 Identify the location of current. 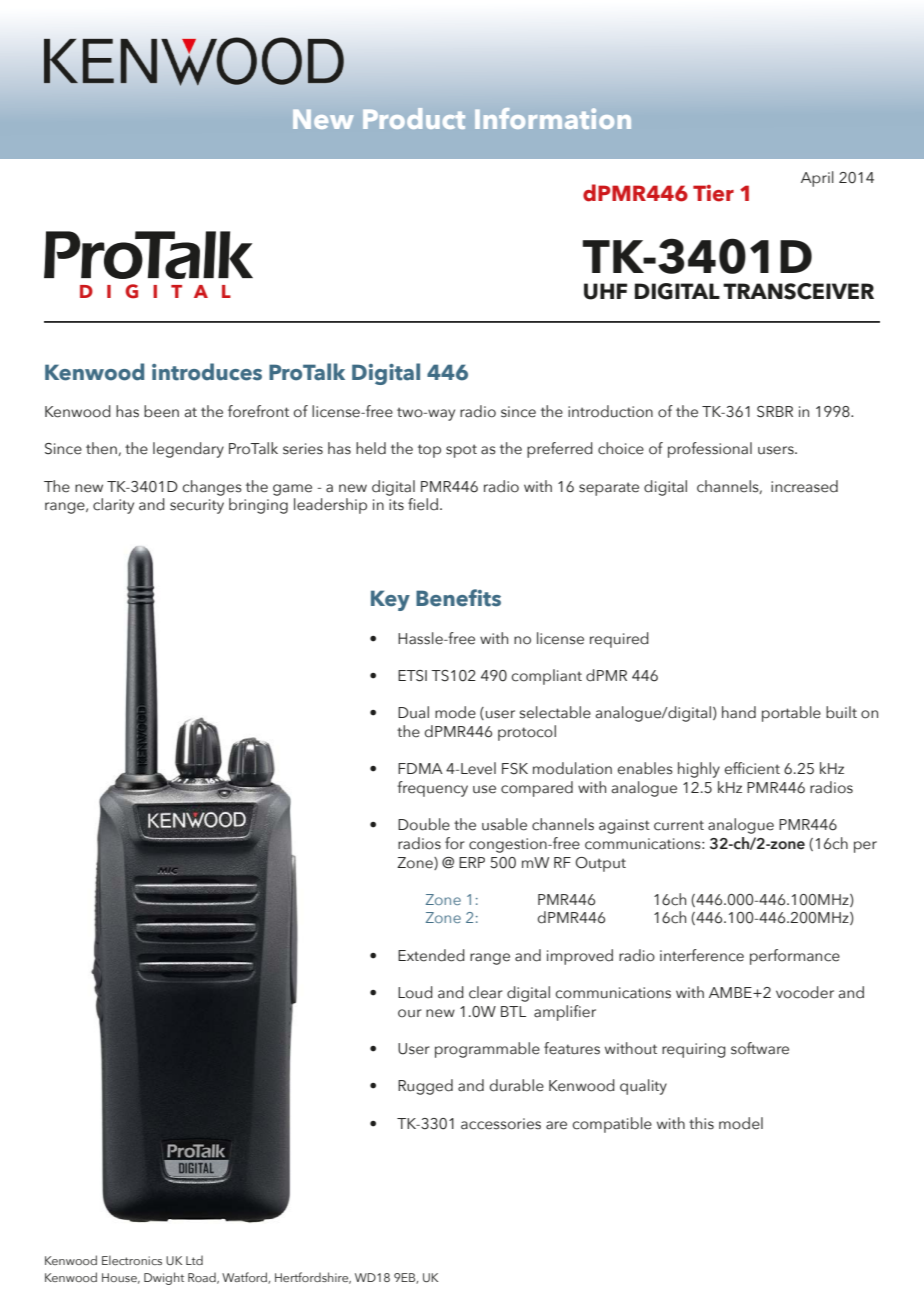
(679, 825).
